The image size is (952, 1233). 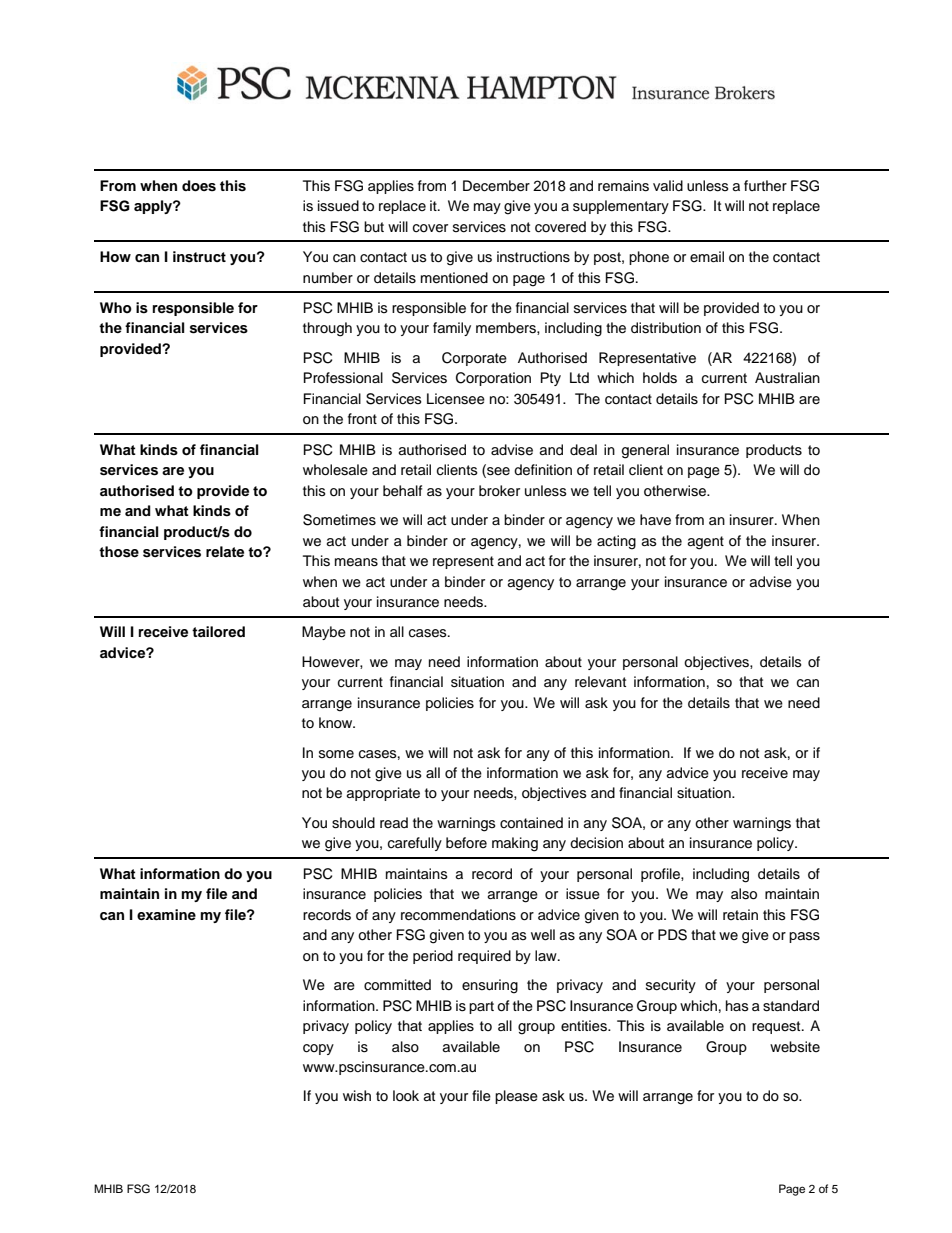 What do you see at coordinates (499, 490) in the screenshot?
I see `broker` at bounding box center [499, 490].
